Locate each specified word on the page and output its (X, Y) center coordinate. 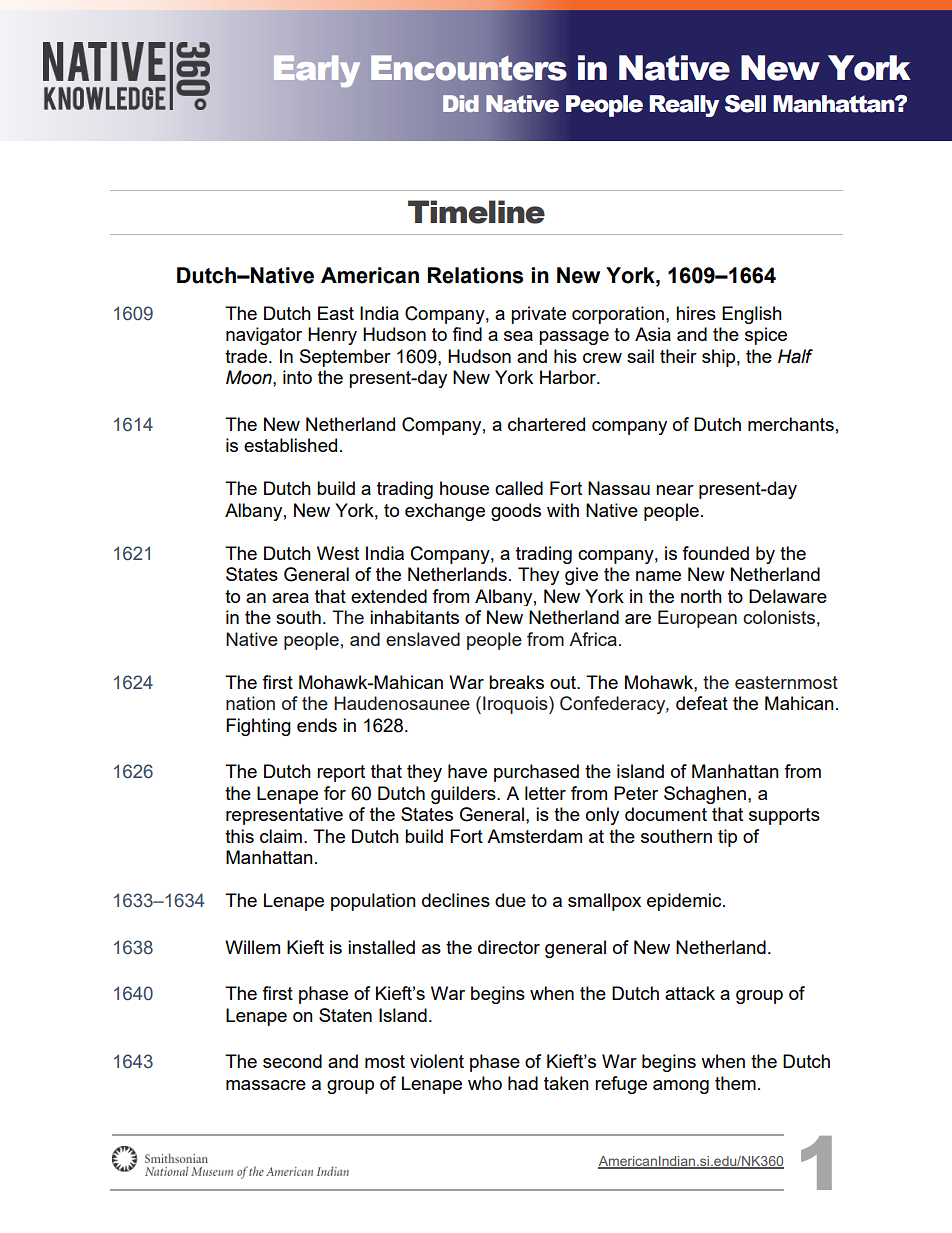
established (290, 445)
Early (317, 71)
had (523, 1083)
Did (461, 103)
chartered (546, 424)
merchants (791, 424)
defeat (702, 703)
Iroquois (516, 705)
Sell (745, 104)
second (292, 1061)
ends (317, 725)
